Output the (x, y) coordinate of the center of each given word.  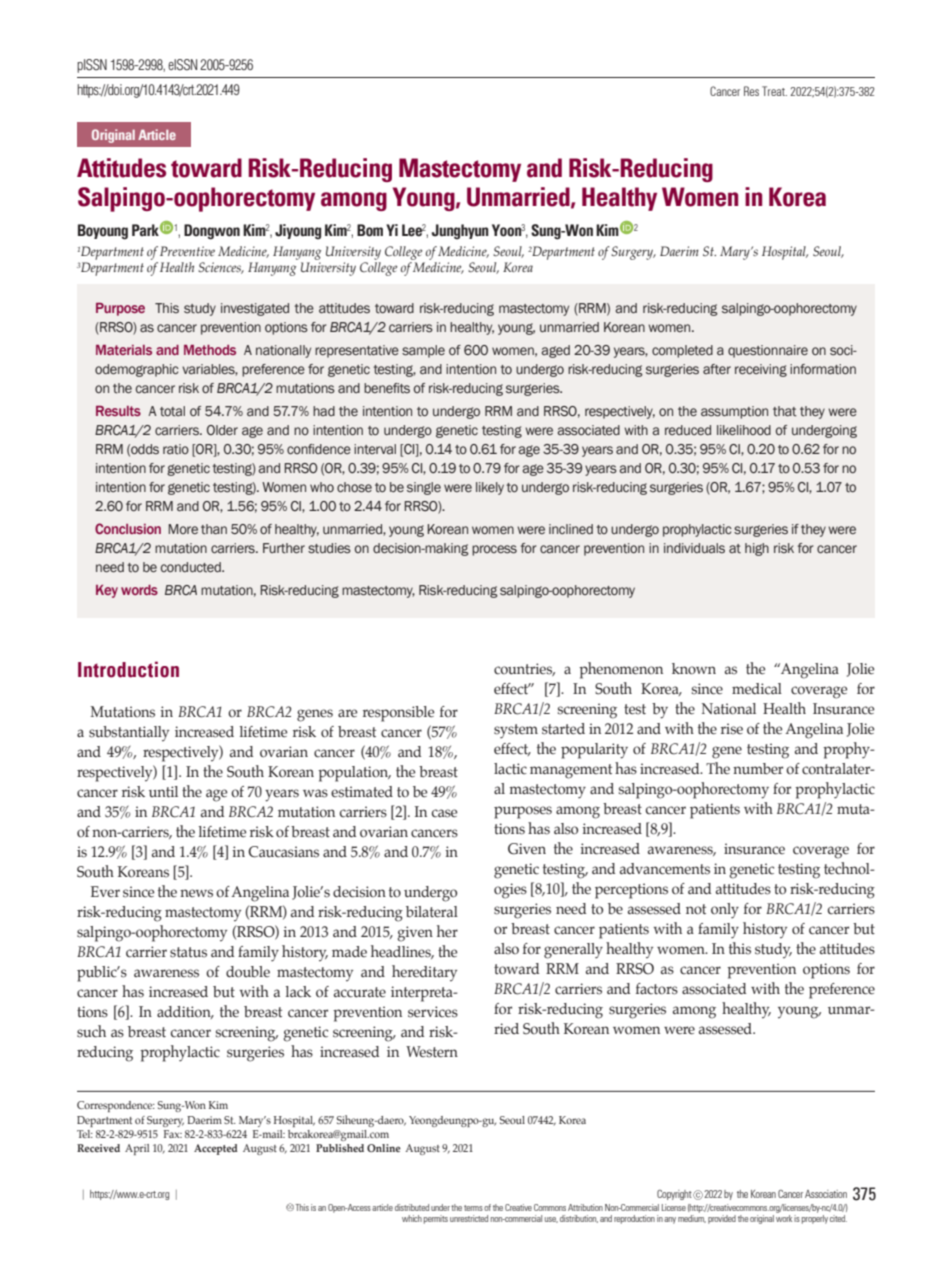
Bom (370, 230)
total (172, 411)
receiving (761, 370)
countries (524, 669)
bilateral (432, 912)
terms (473, 1208)
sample (423, 351)
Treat (774, 91)
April (137, 1149)
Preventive (187, 251)
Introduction (128, 669)
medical (757, 689)
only (725, 911)
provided (722, 1219)
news (196, 893)
